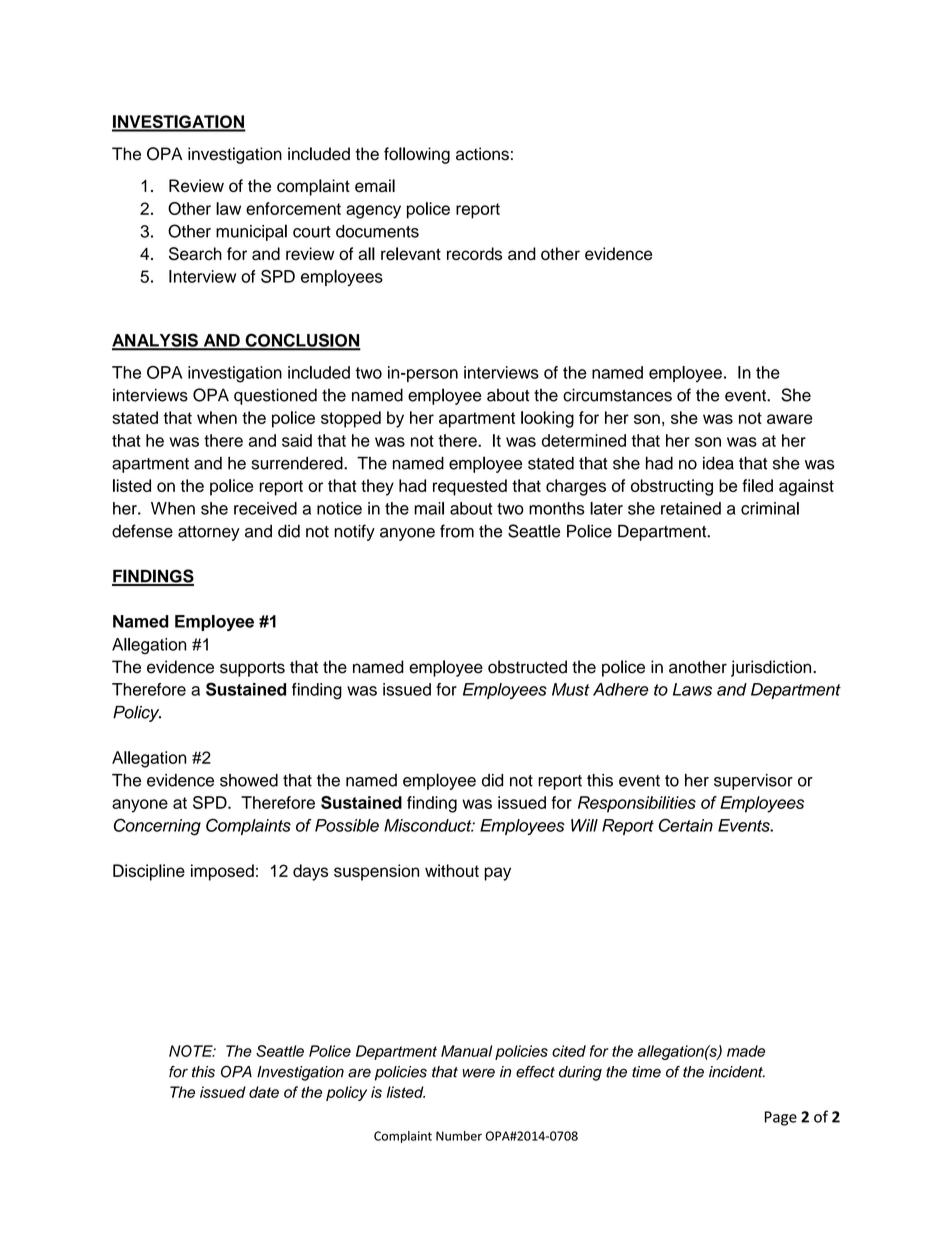  What do you see at coordinates (265, 508) in the screenshot?
I see `received` at bounding box center [265, 508].
